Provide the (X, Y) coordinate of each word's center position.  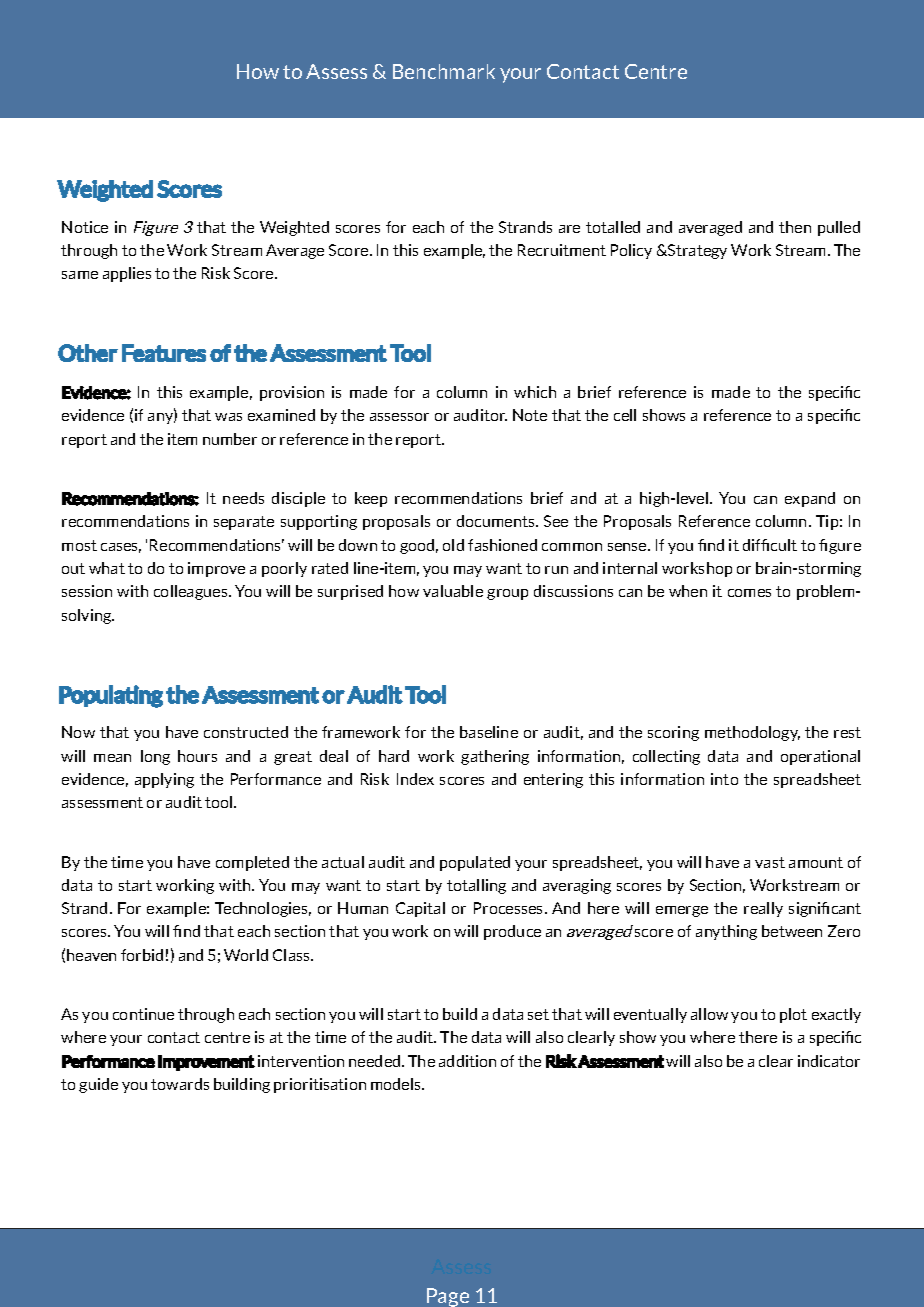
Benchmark (444, 71)
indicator (829, 1061)
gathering (495, 757)
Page (448, 1297)
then (795, 227)
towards (180, 1084)
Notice (85, 227)
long (155, 757)
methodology (752, 733)
